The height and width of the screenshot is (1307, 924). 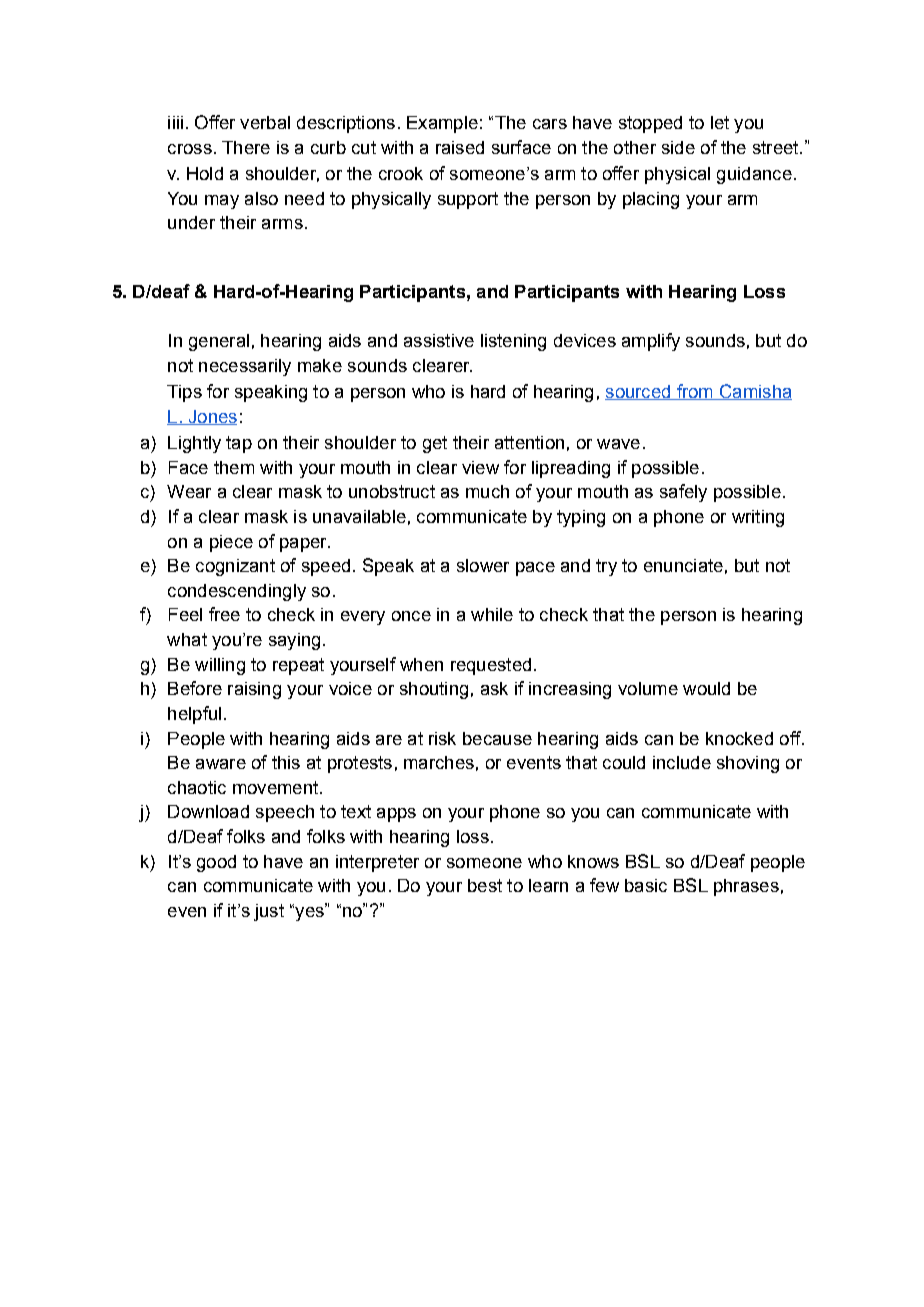 I want to click on just, so click(x=269, y=912).
